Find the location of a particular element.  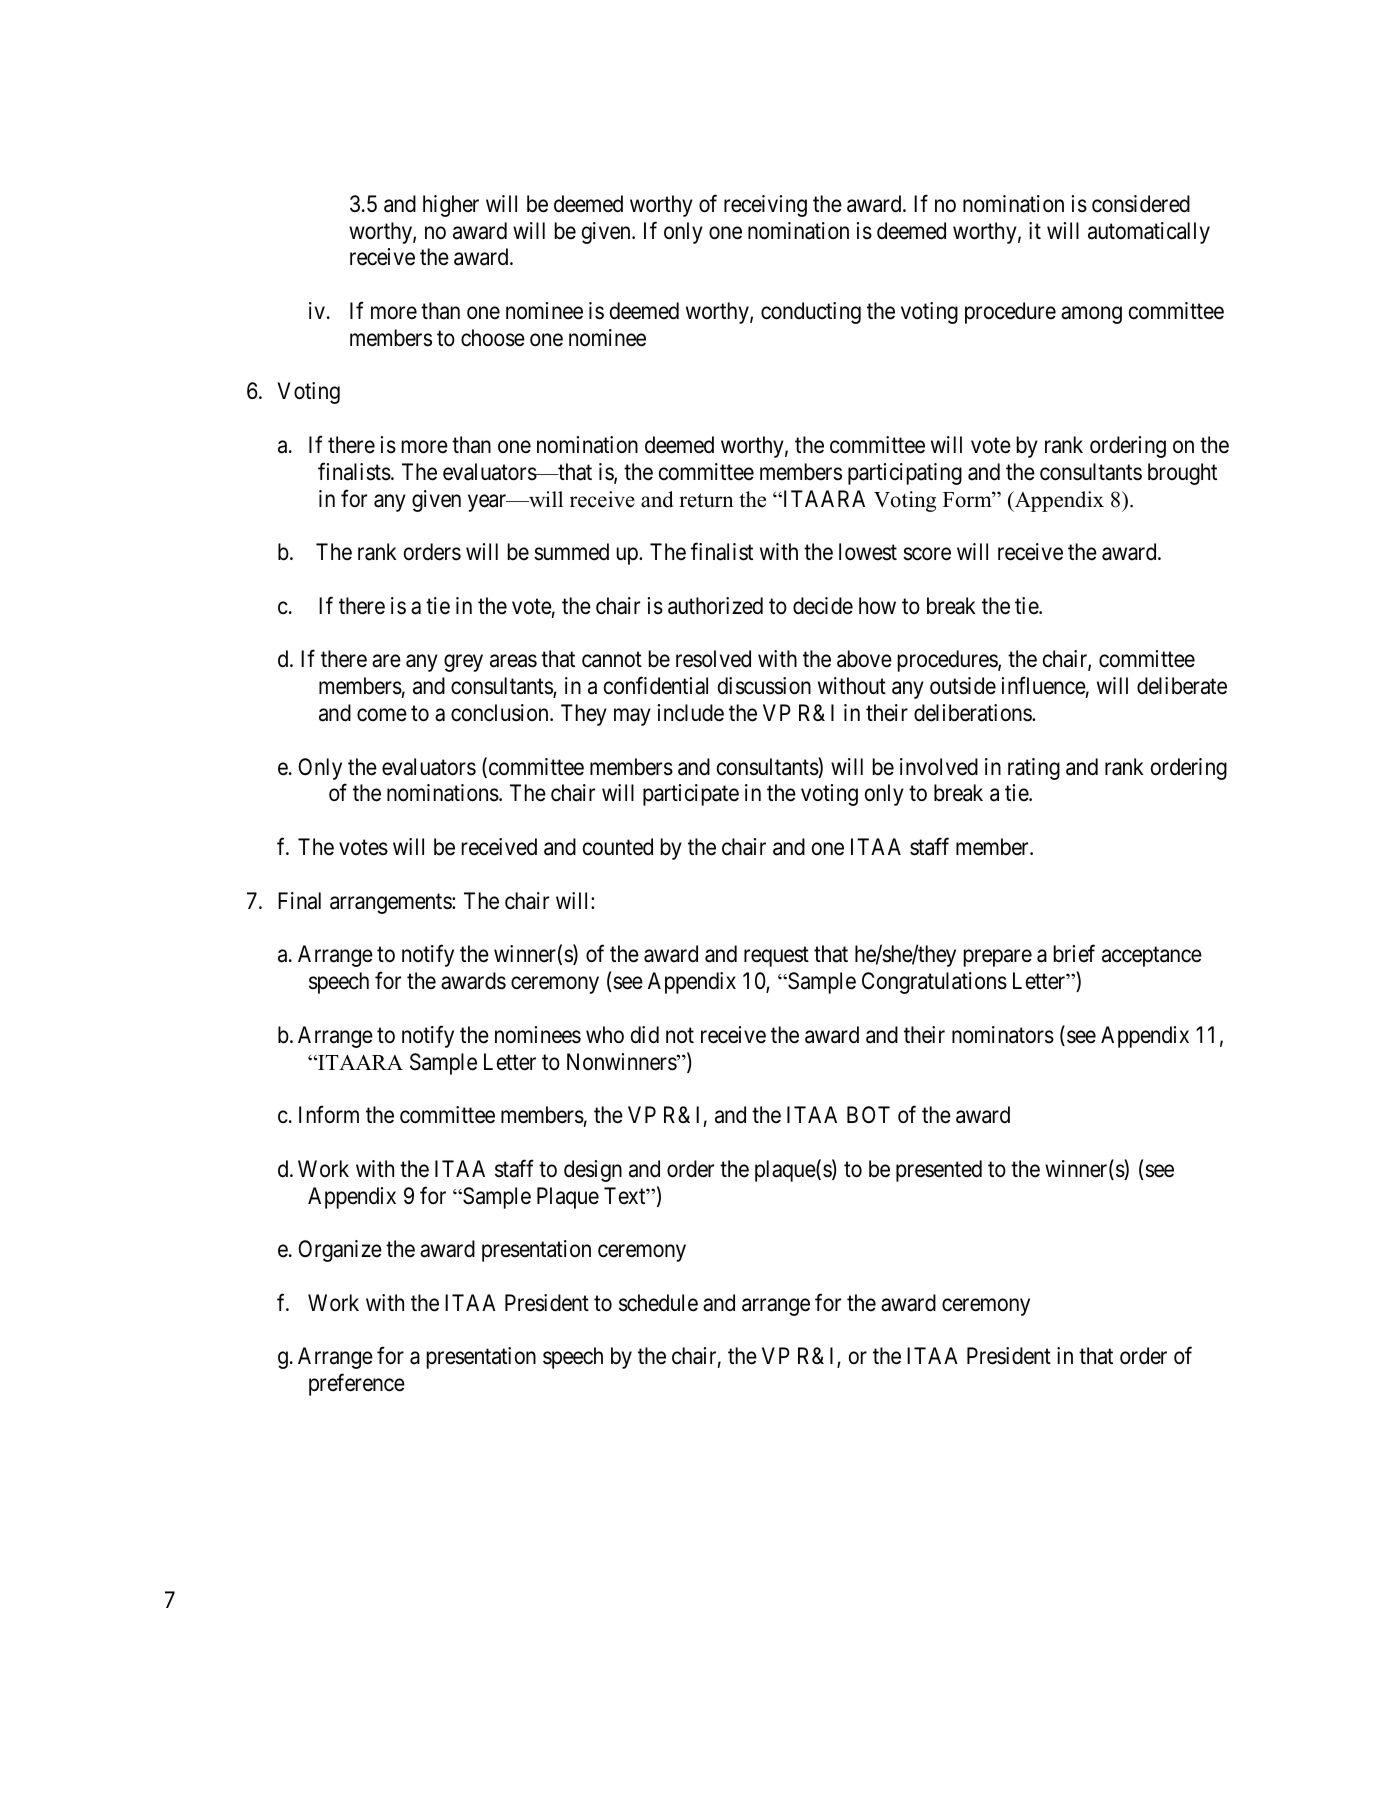

summed is located at coordinates (571, 552).
